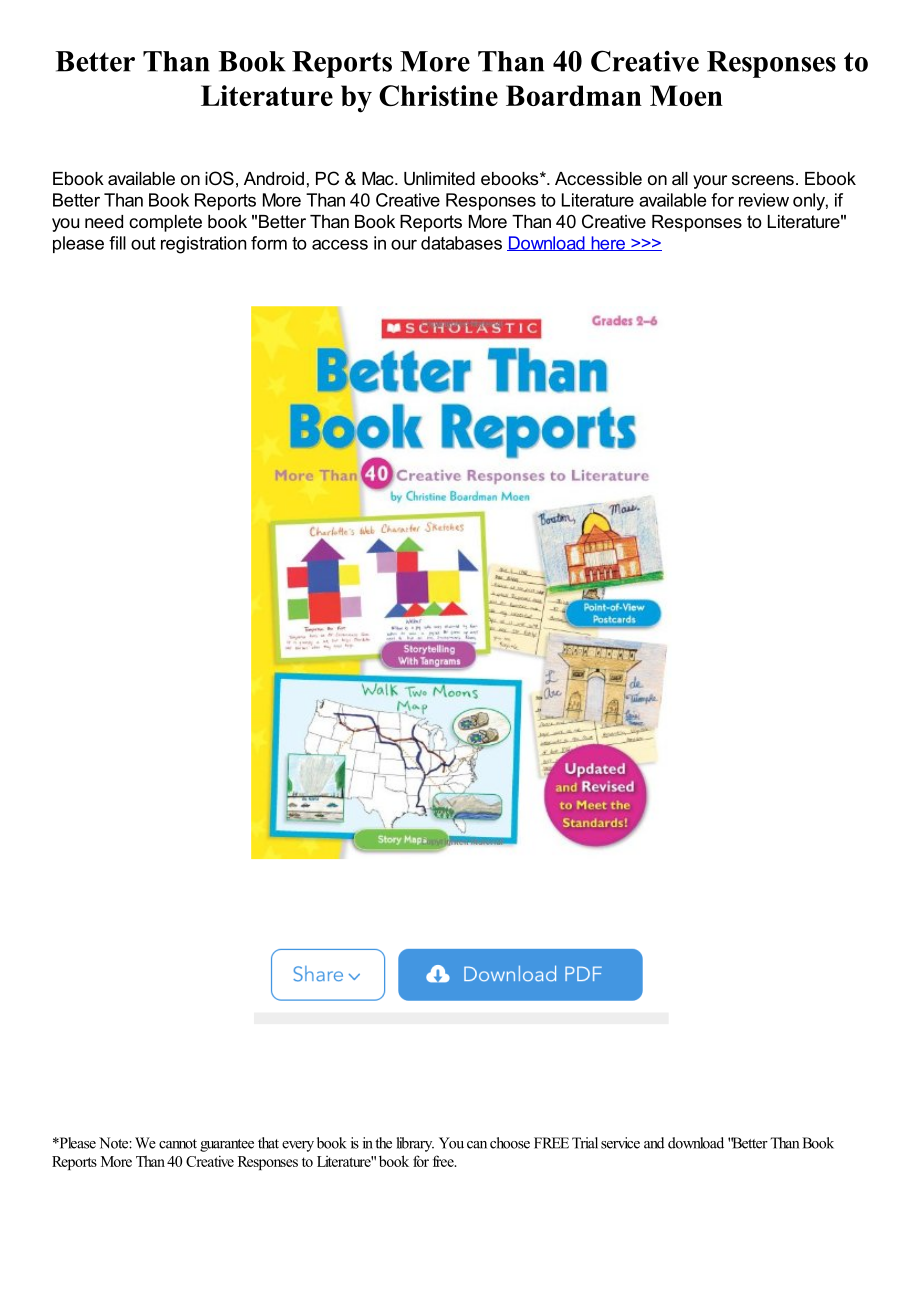  Describe the element at coordinates (274, 178) in the screenshot. I see `Android` at that location.
